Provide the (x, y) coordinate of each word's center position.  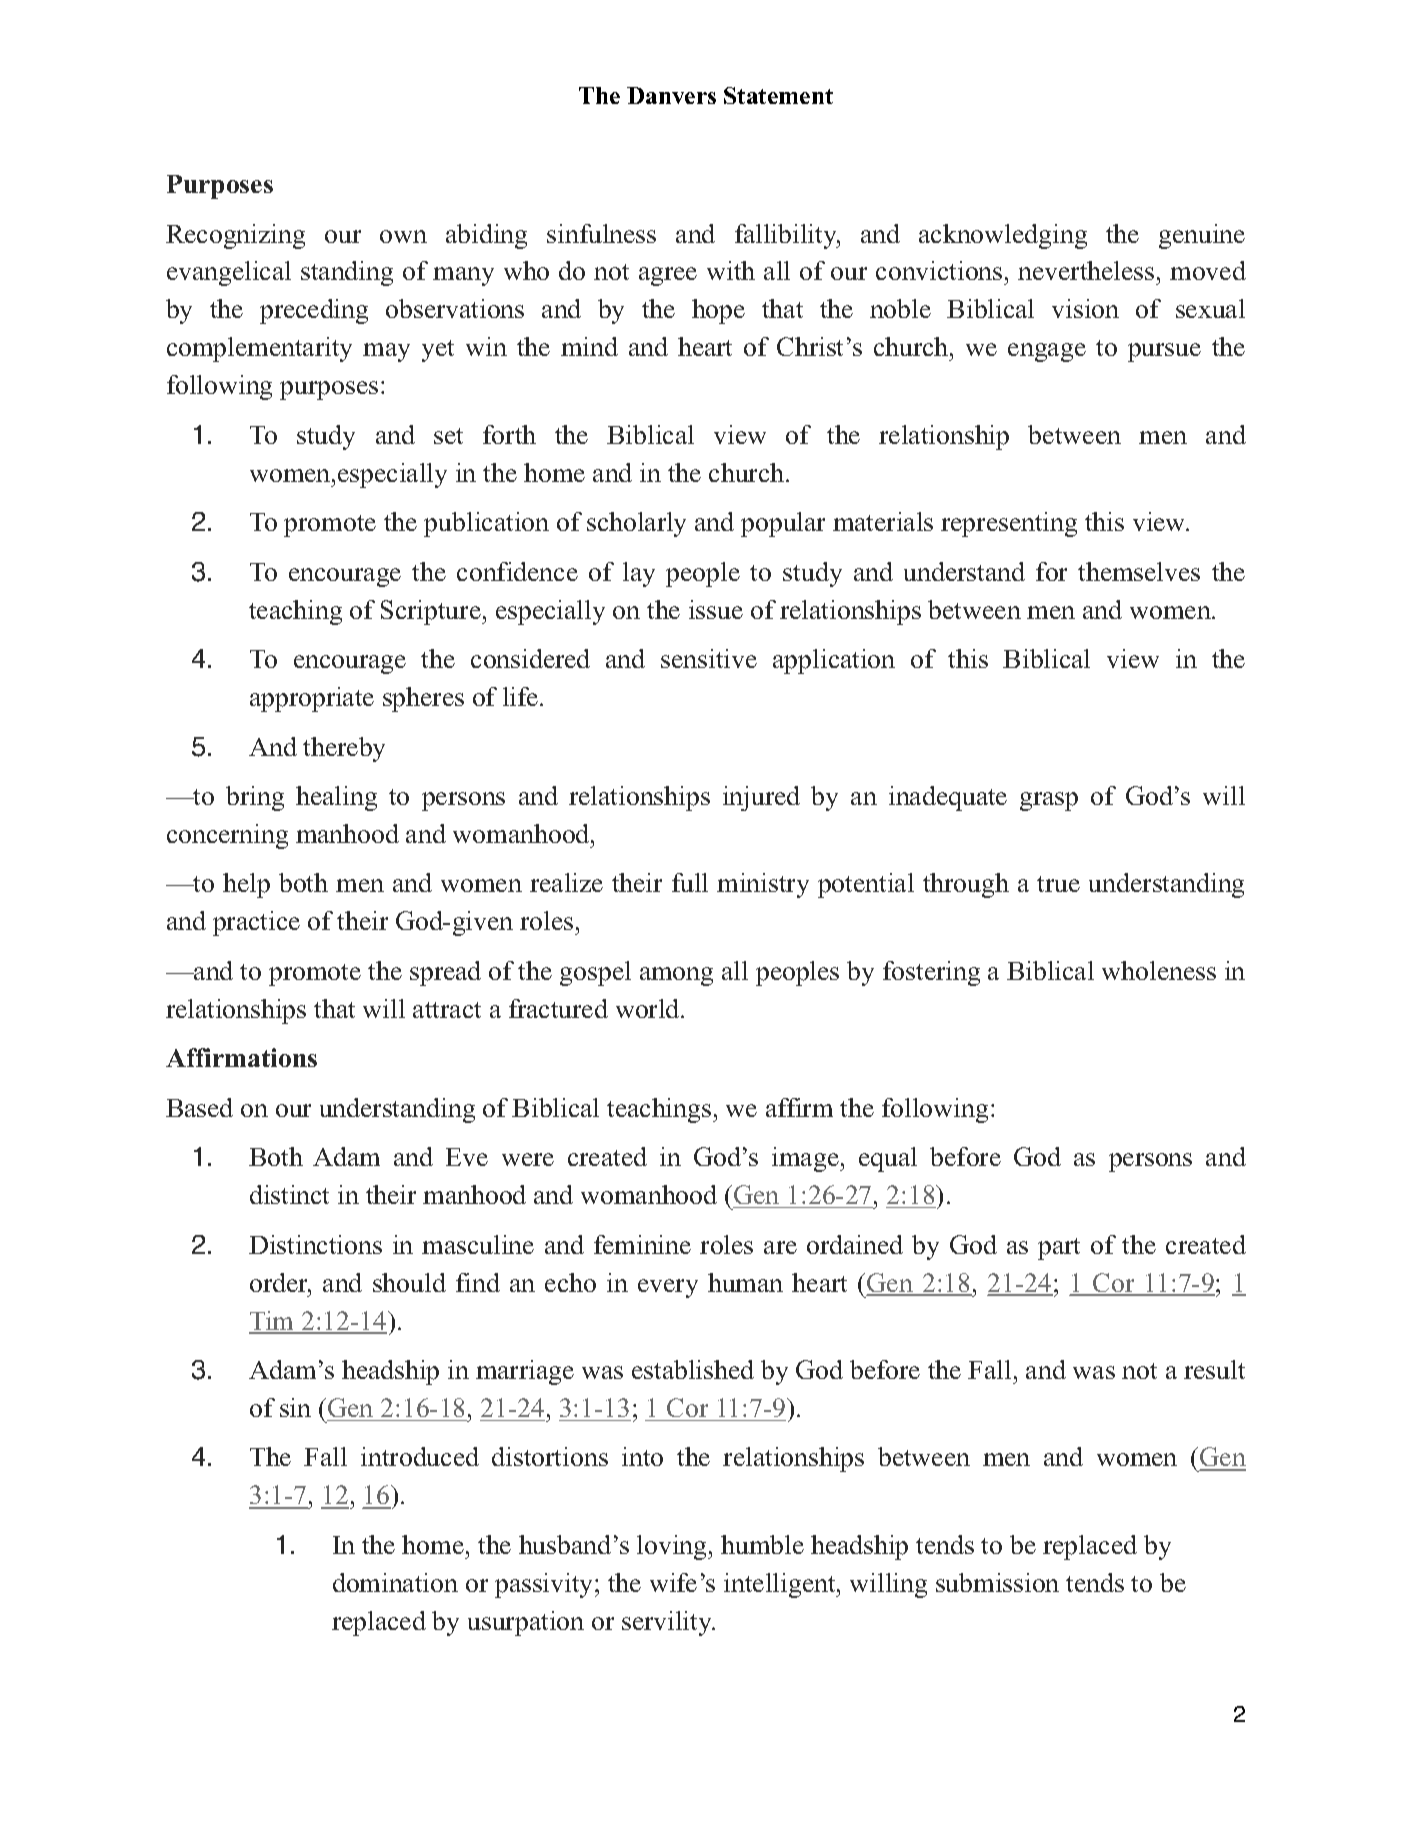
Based (199, 1107)
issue (716, 609)
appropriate (312, 699)
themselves (1139, 571)
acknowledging (1003, 236)
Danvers (671, 95)
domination (395, 1582)
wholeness (1159, 970)
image (806, 1159)
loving (673, 1547)
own (403, 236)
